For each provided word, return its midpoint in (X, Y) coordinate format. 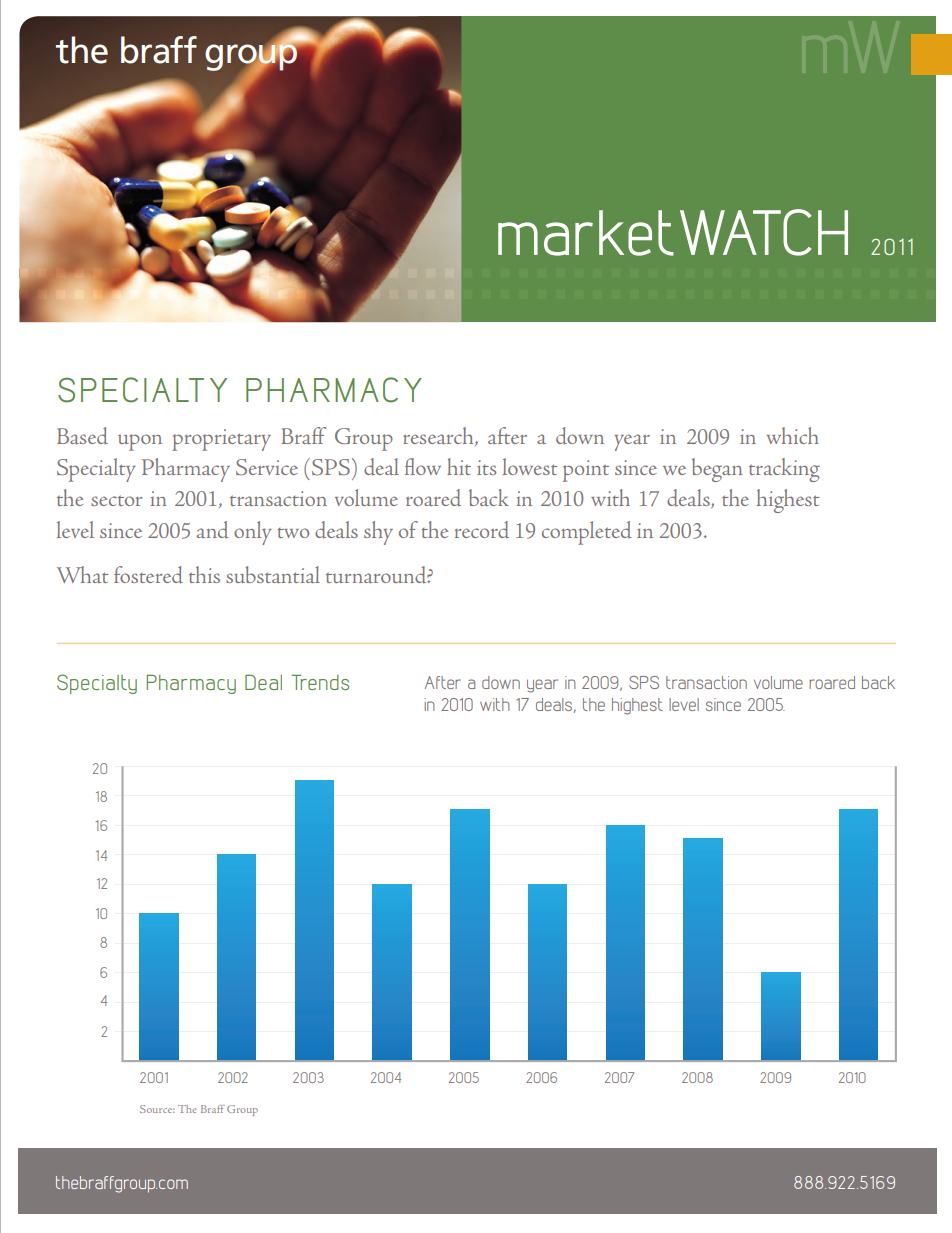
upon (140, 442)
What (82, 574)
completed (587, 533)
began (717, 470)
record (482, 530)
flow (423, 466)
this (204, 574)
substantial (273, 574)
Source (157, 1109)
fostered (148, 575)
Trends (320, 682)
